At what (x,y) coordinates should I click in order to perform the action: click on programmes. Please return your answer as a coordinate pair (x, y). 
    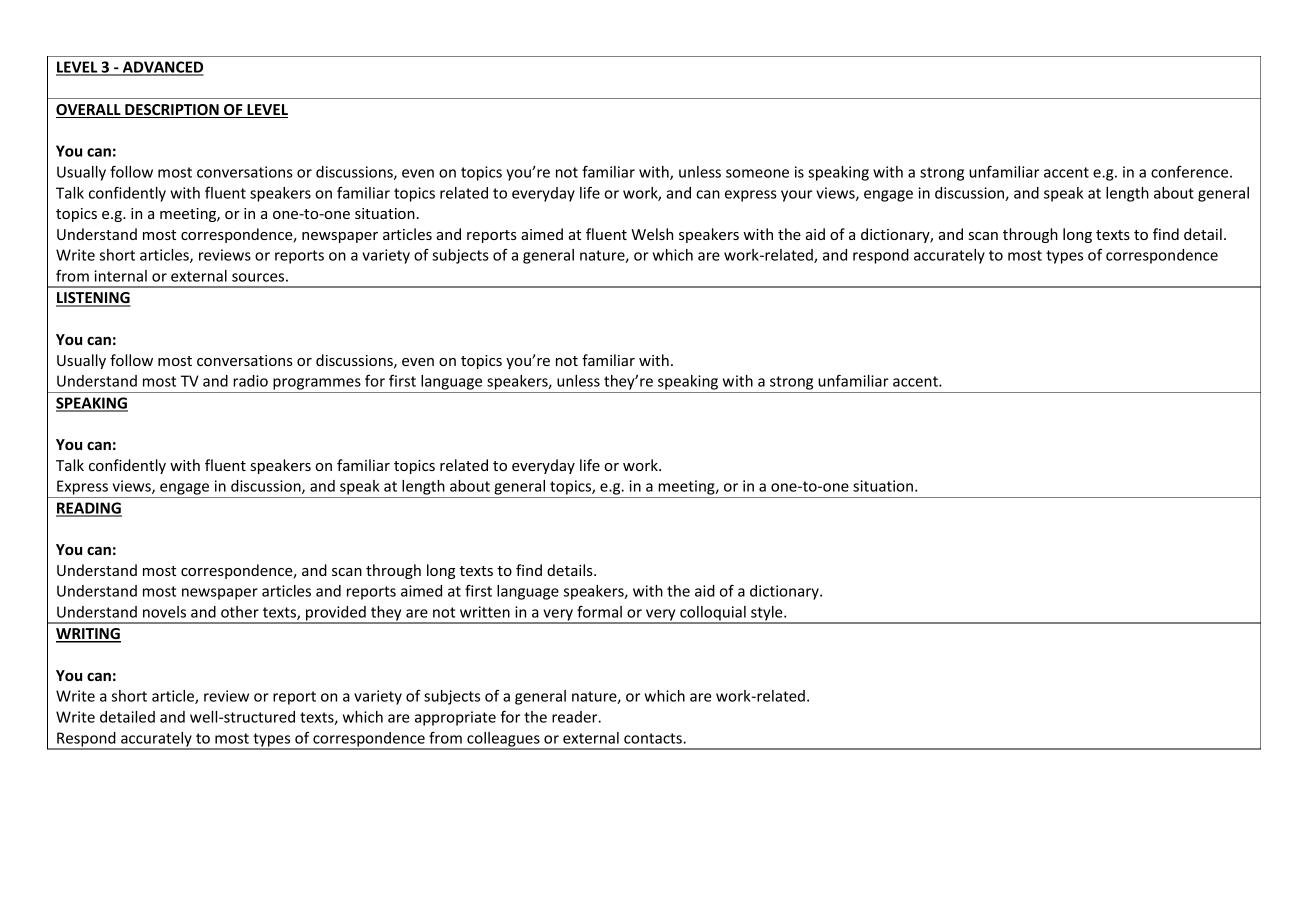
    Looking at the image, I should click on (317, 384).
